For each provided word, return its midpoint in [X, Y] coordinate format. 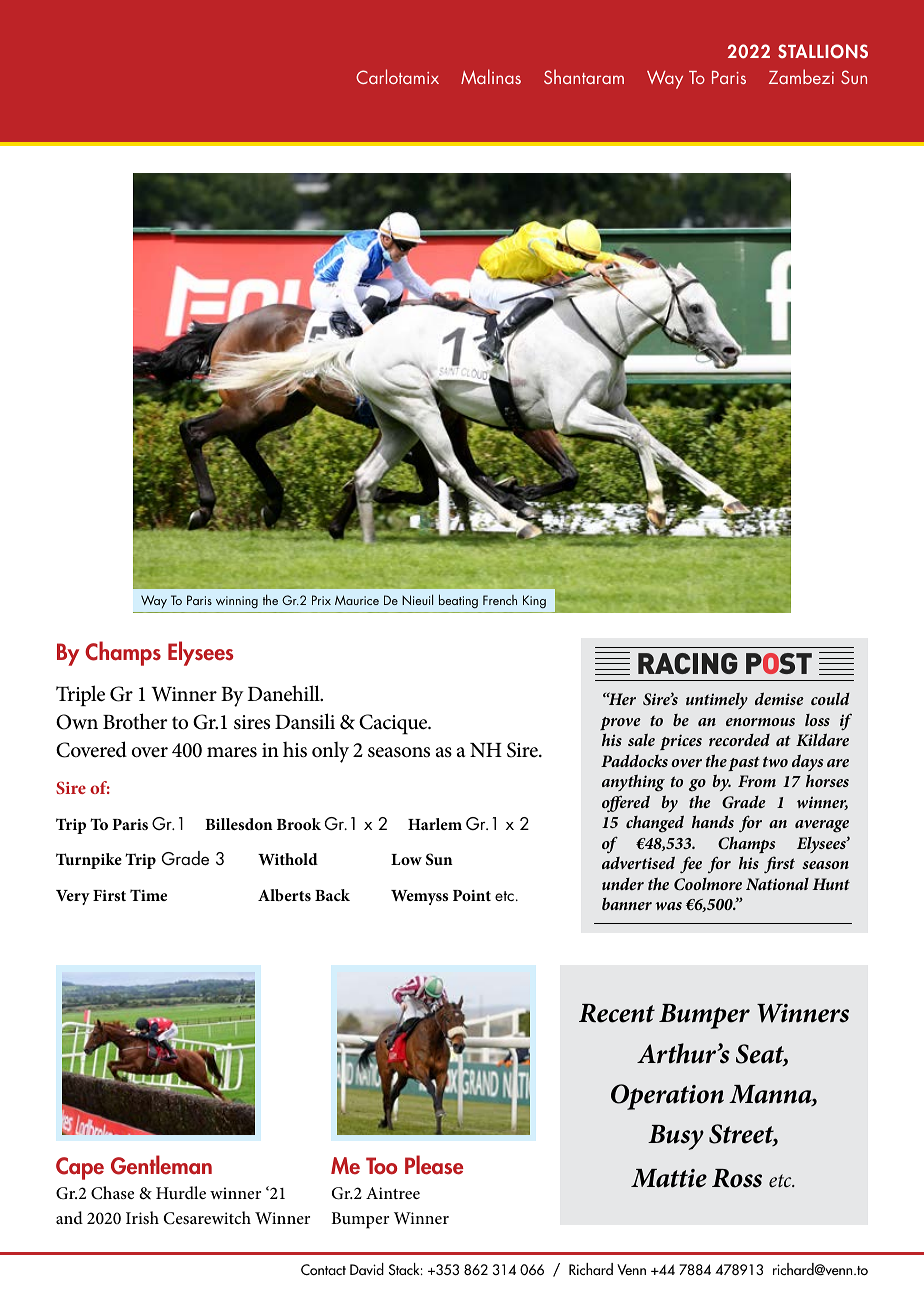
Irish [142, 1217]
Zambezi [801, 76]
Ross [737, 1178]
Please [434, 1165]
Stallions [823, 51]
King [534, 601]
